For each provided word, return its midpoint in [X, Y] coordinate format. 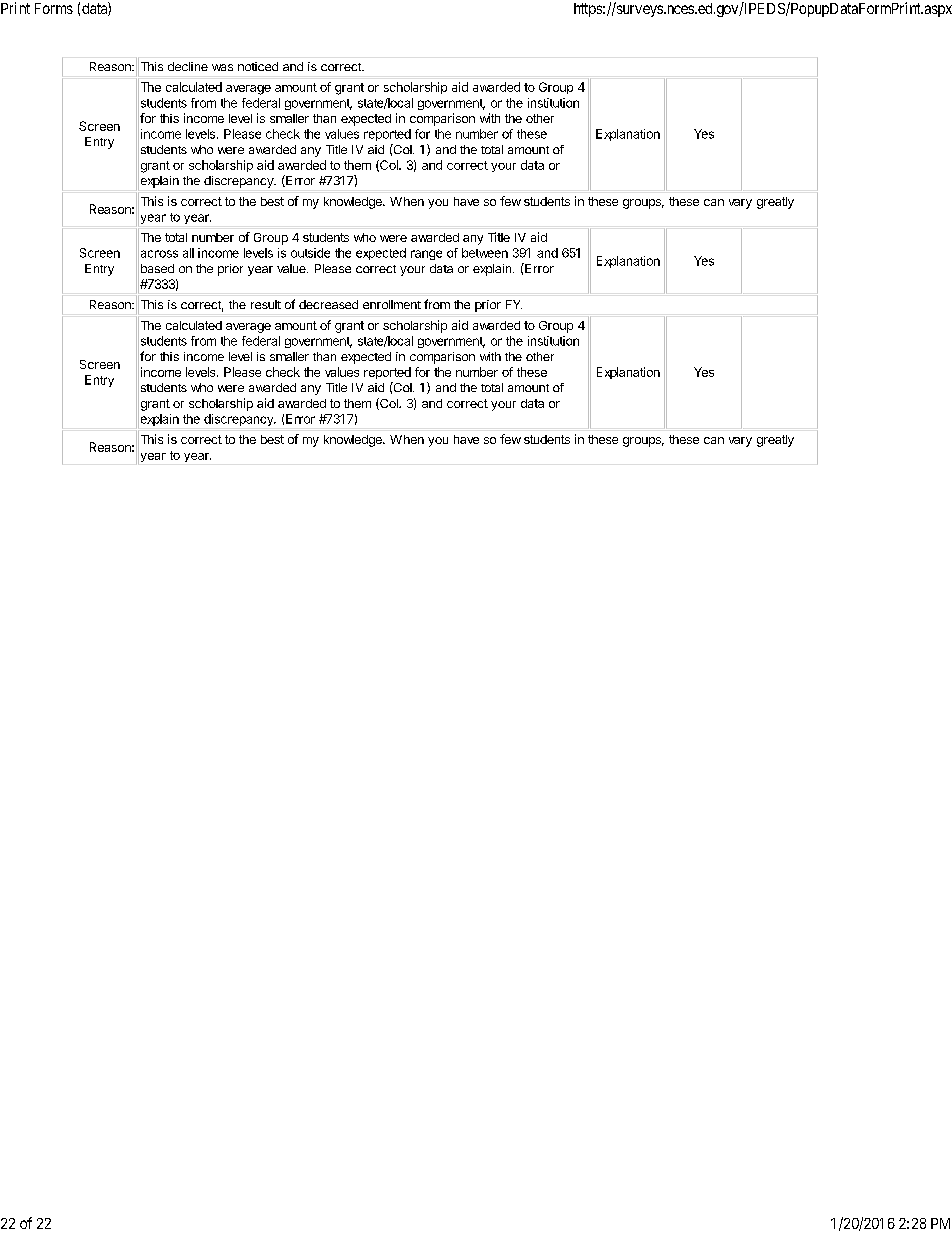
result [266, 304]
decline [188, 66]
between [485, 253]
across [159, 254]
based [157, 268]
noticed [258, 66]
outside [310, 253]
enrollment [392, 304]
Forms [54, 8]
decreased [328, 304]
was [222, 67]
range [426, 255]
